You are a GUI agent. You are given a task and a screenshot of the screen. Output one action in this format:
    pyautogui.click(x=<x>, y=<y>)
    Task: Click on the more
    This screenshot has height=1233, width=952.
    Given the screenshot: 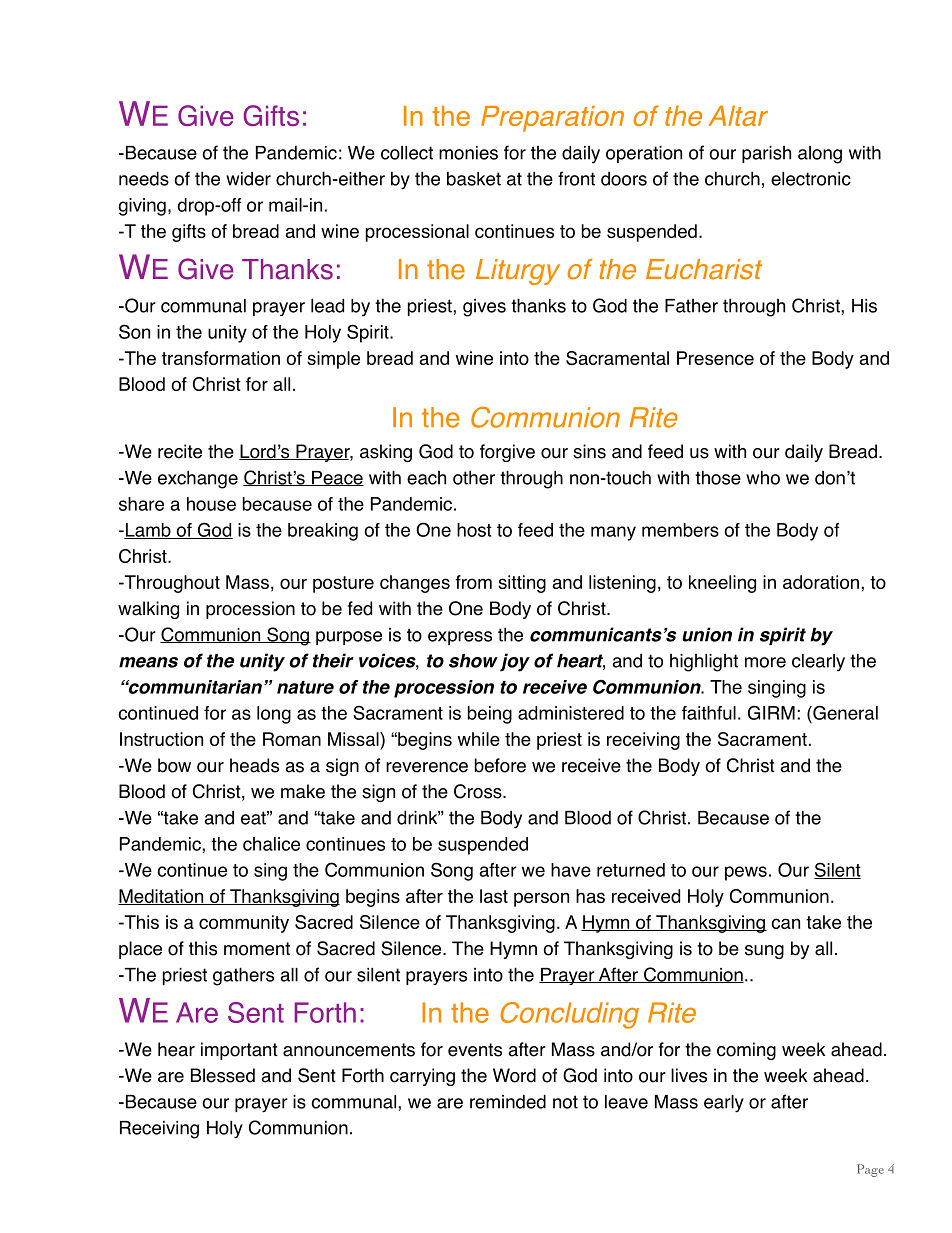 What is the action you would take?
    pyautogui.click(x=765, y=662)
